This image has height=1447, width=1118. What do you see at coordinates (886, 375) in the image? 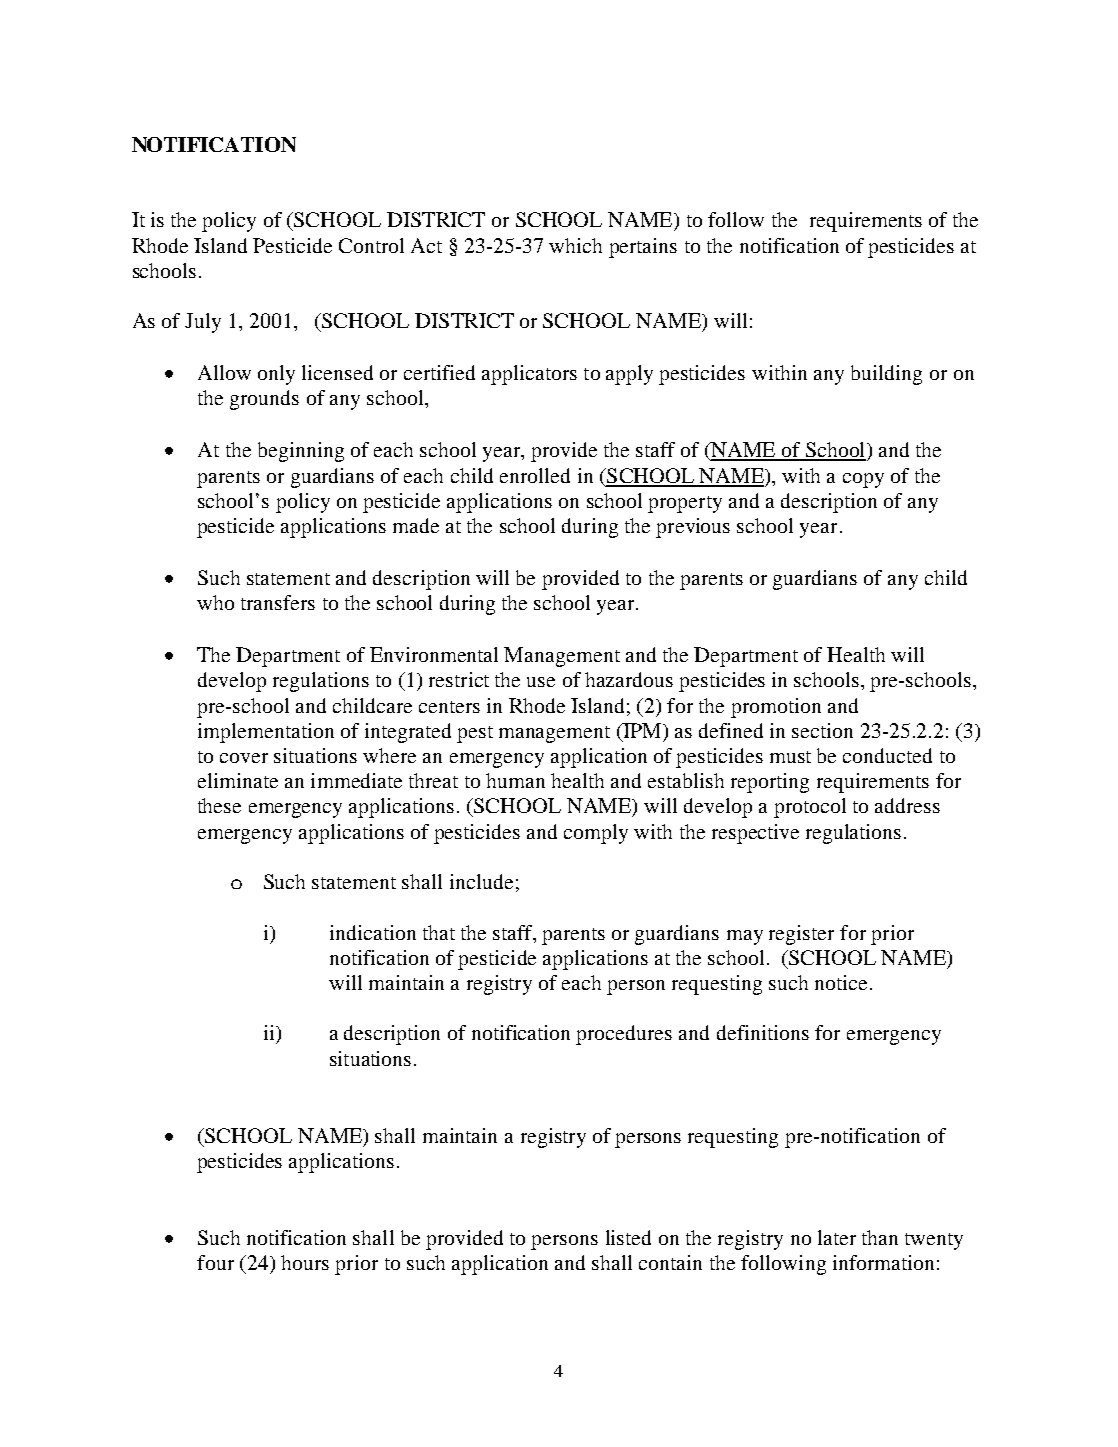
I see `building` at bounding box center [886, 375].
